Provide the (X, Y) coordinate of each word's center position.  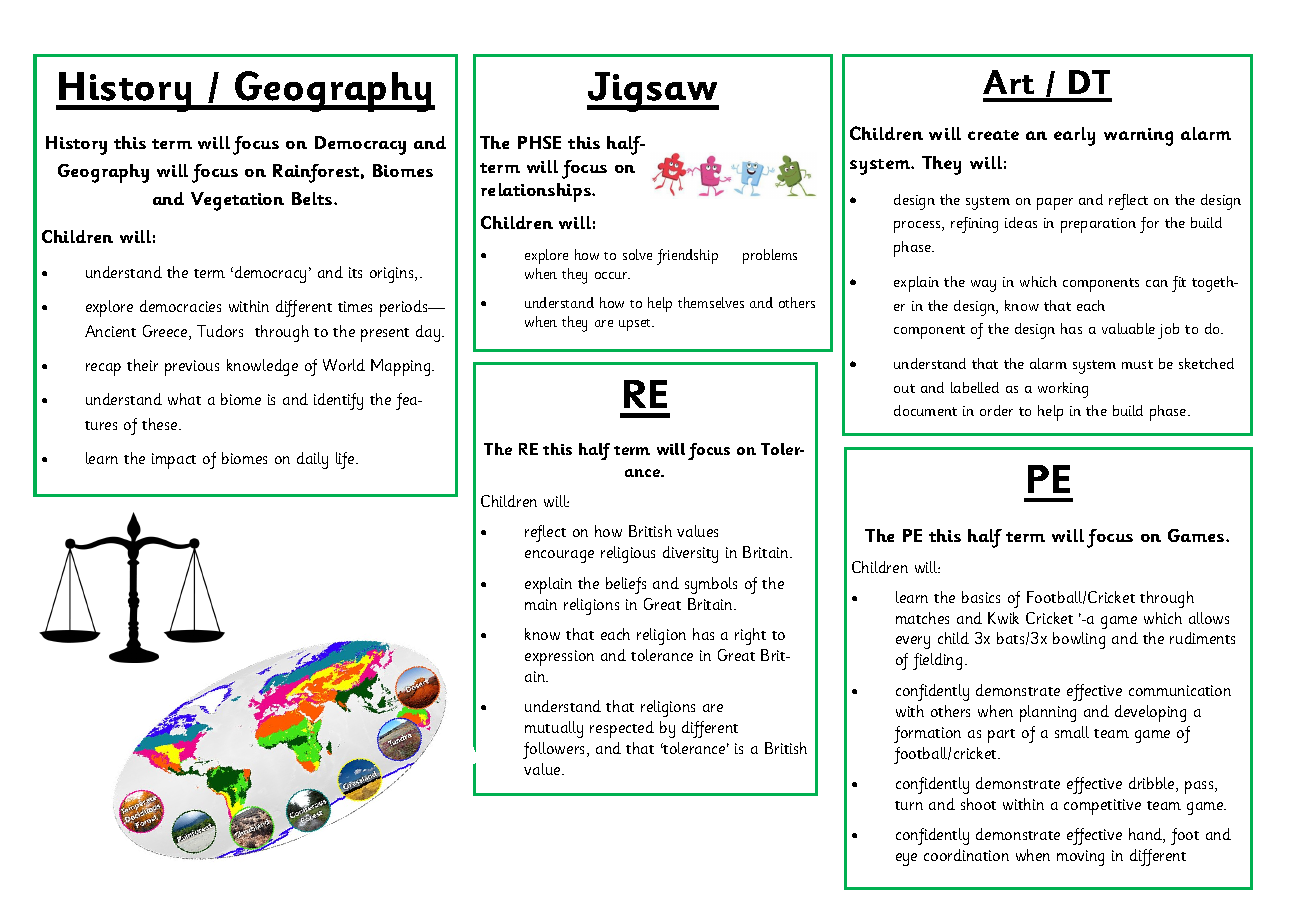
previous (192, 368)
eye (906, 859)
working (1063, 390)
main (541, 604)
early (1074, 136)
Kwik (1003, 618)
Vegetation (237, 201)
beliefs (626, 585)
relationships (537, 192)
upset (636, 325)
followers (555, 750)
